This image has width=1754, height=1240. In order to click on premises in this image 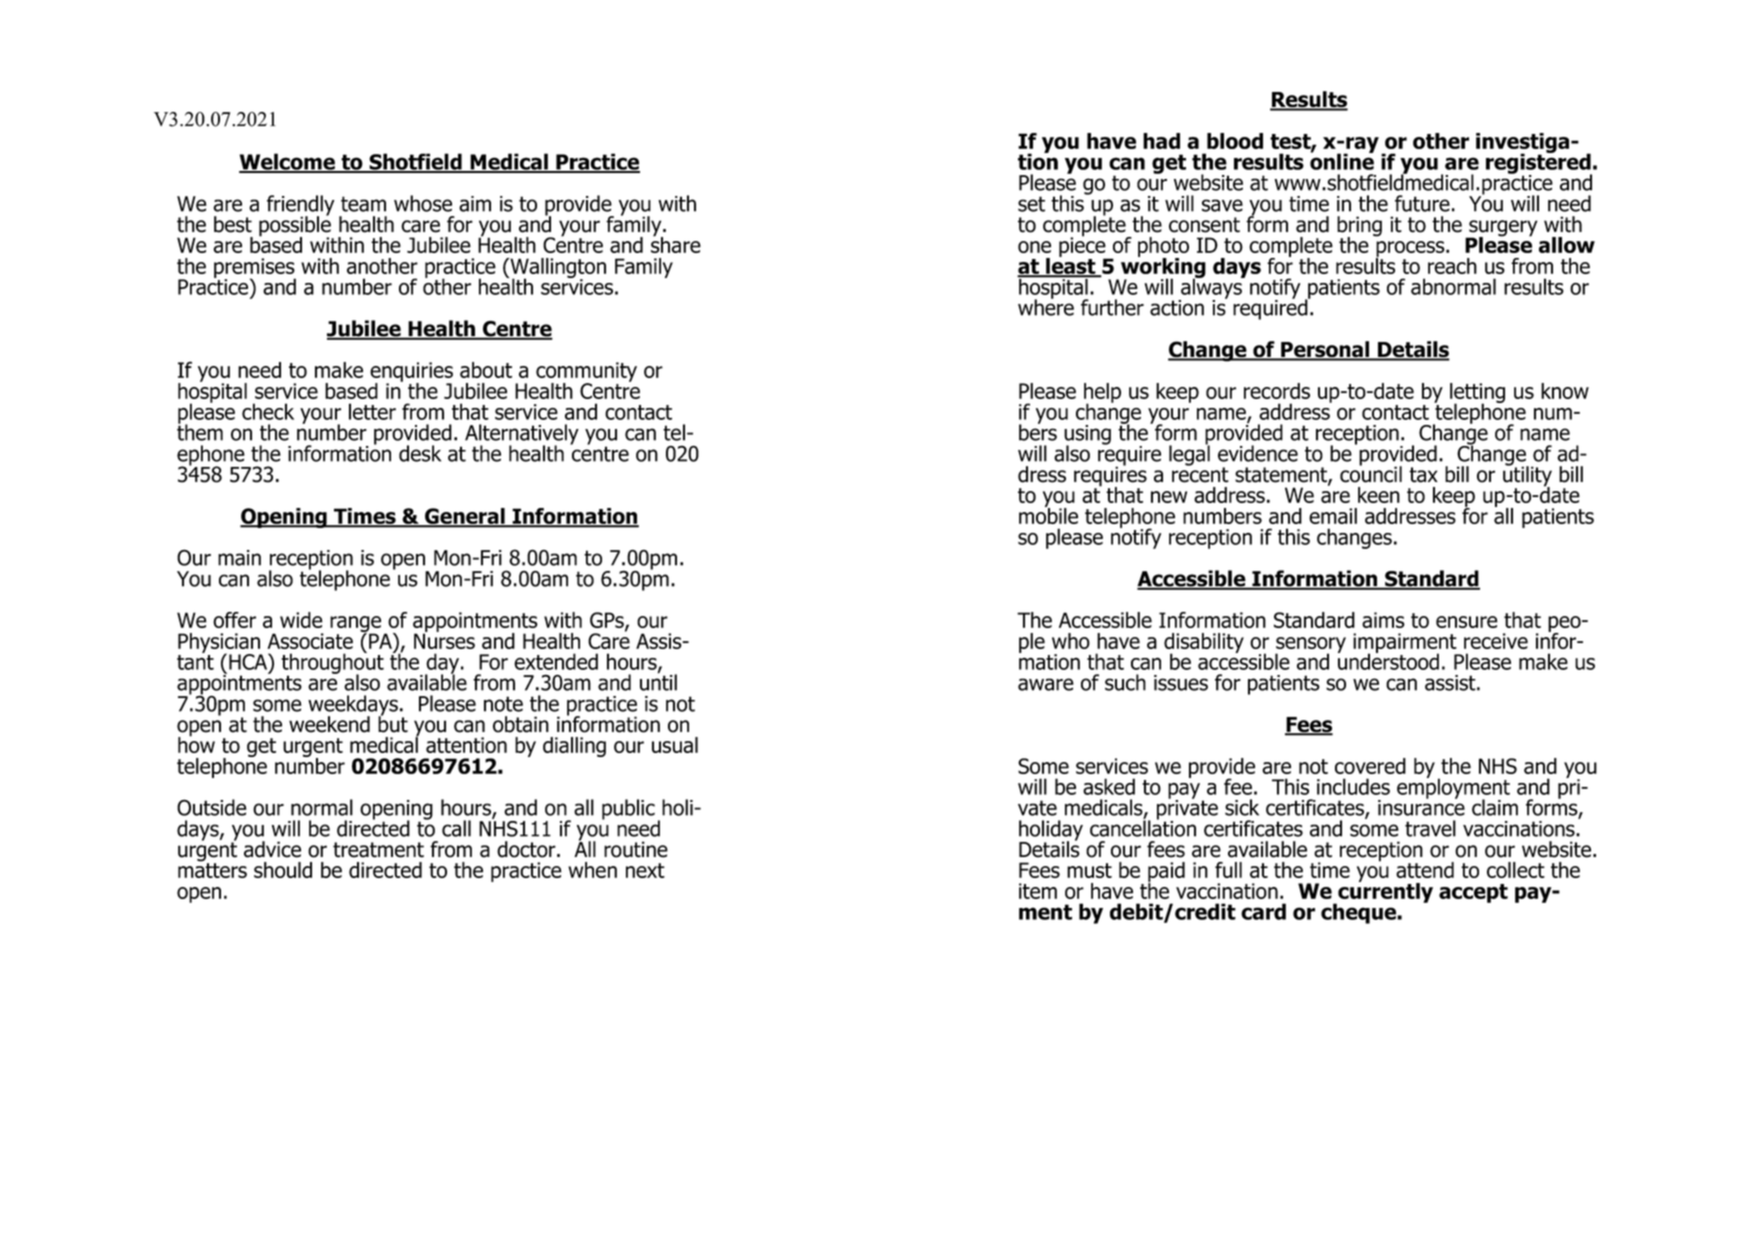, I will do `click(255, 269)`.
